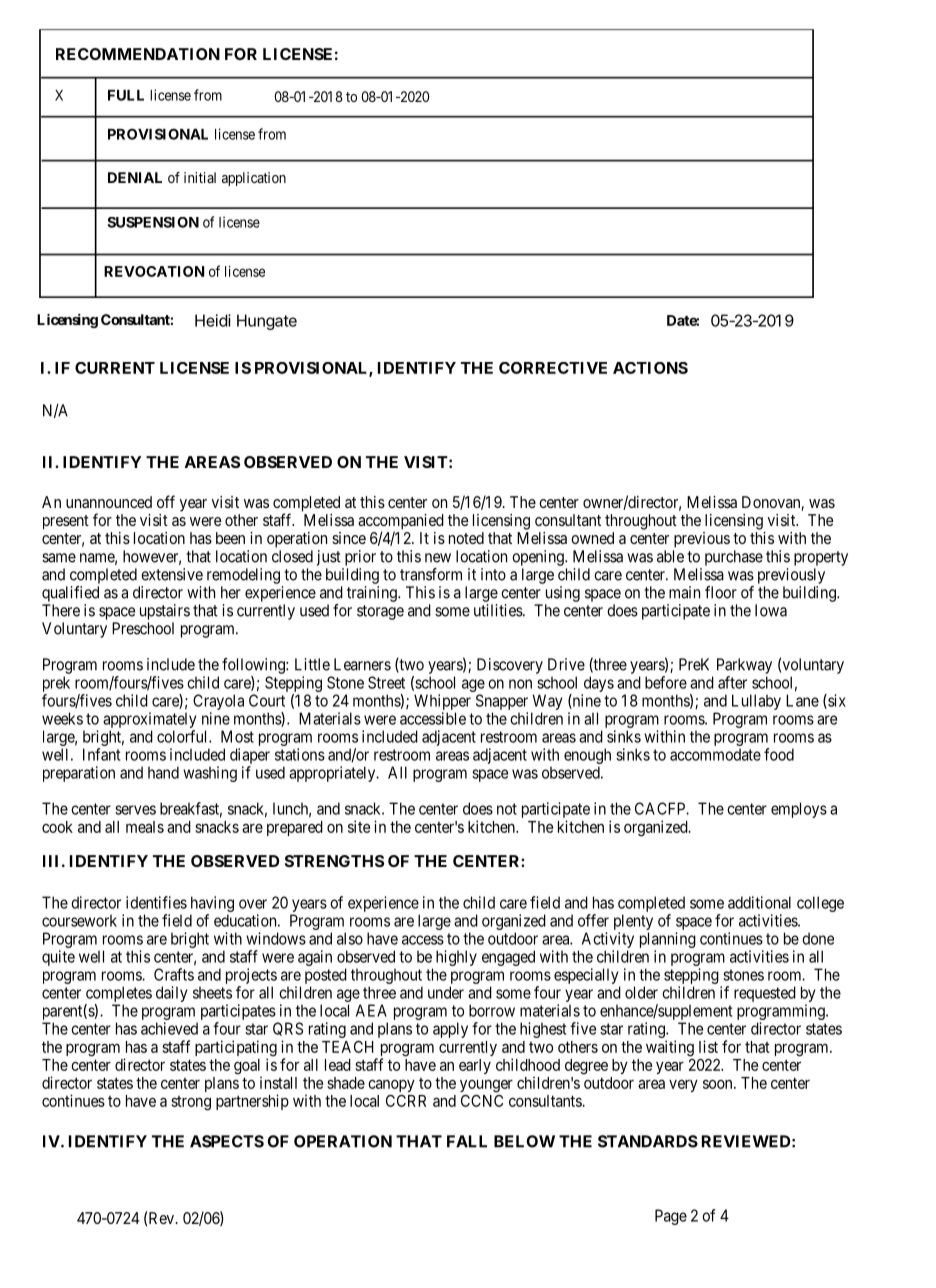  What do you see at coordinates (227, 1141) in the screenshot?
I see `ASPECTS` at bounding box center [227, 1141].
